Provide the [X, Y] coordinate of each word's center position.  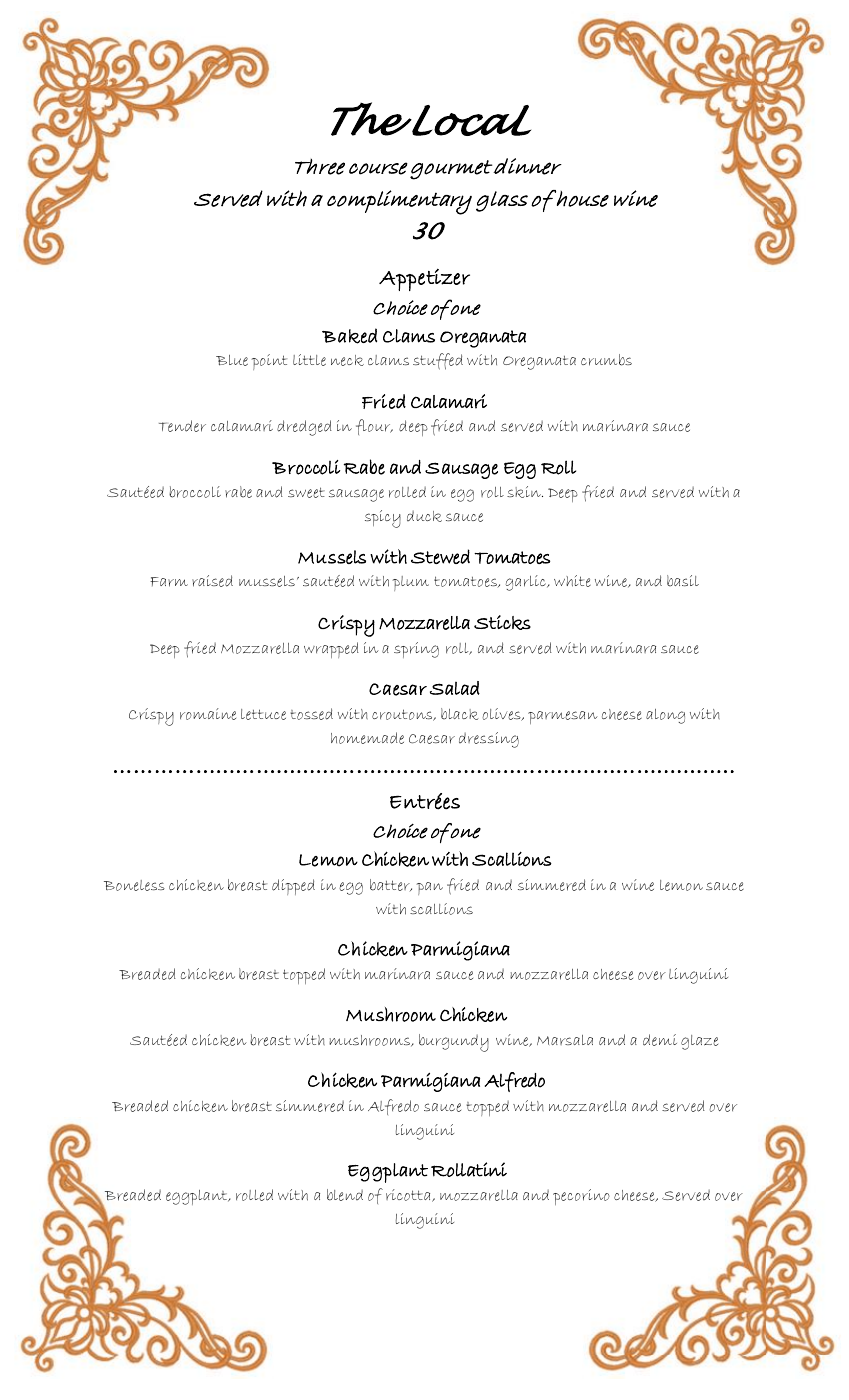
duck [424, 516]
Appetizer [424, 280]
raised [212, 581]
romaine [208, 714]
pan [429, 888]
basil [683, 581]
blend [345, 1195]
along [665, 716]
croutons [403, 715]
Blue [232, 360]
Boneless [134, 885]
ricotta [409, 1195]
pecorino [581, 1197]
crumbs [606, 360]
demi [660, 1040]
